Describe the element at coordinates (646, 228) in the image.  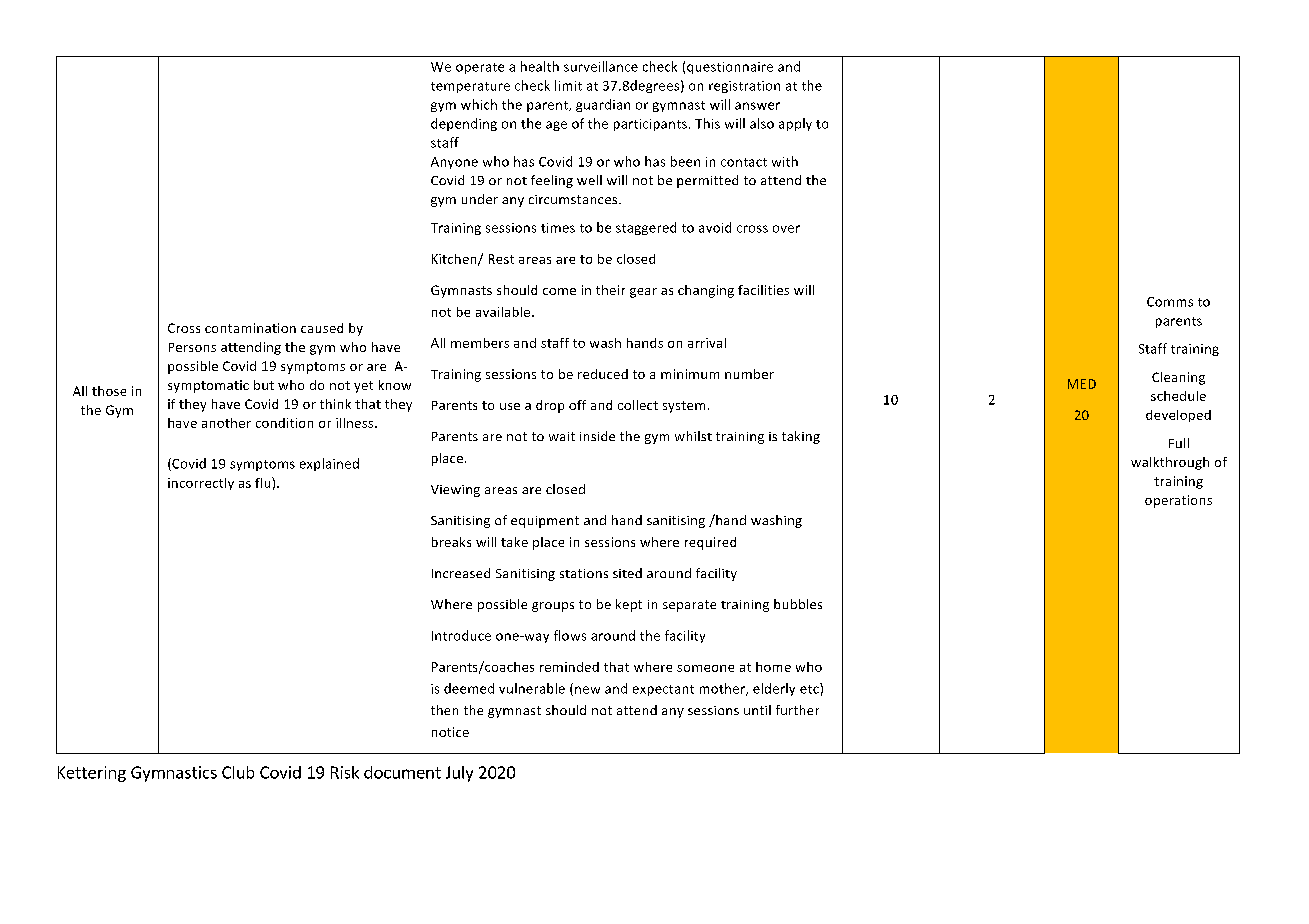
I see `staggered` at that location.
